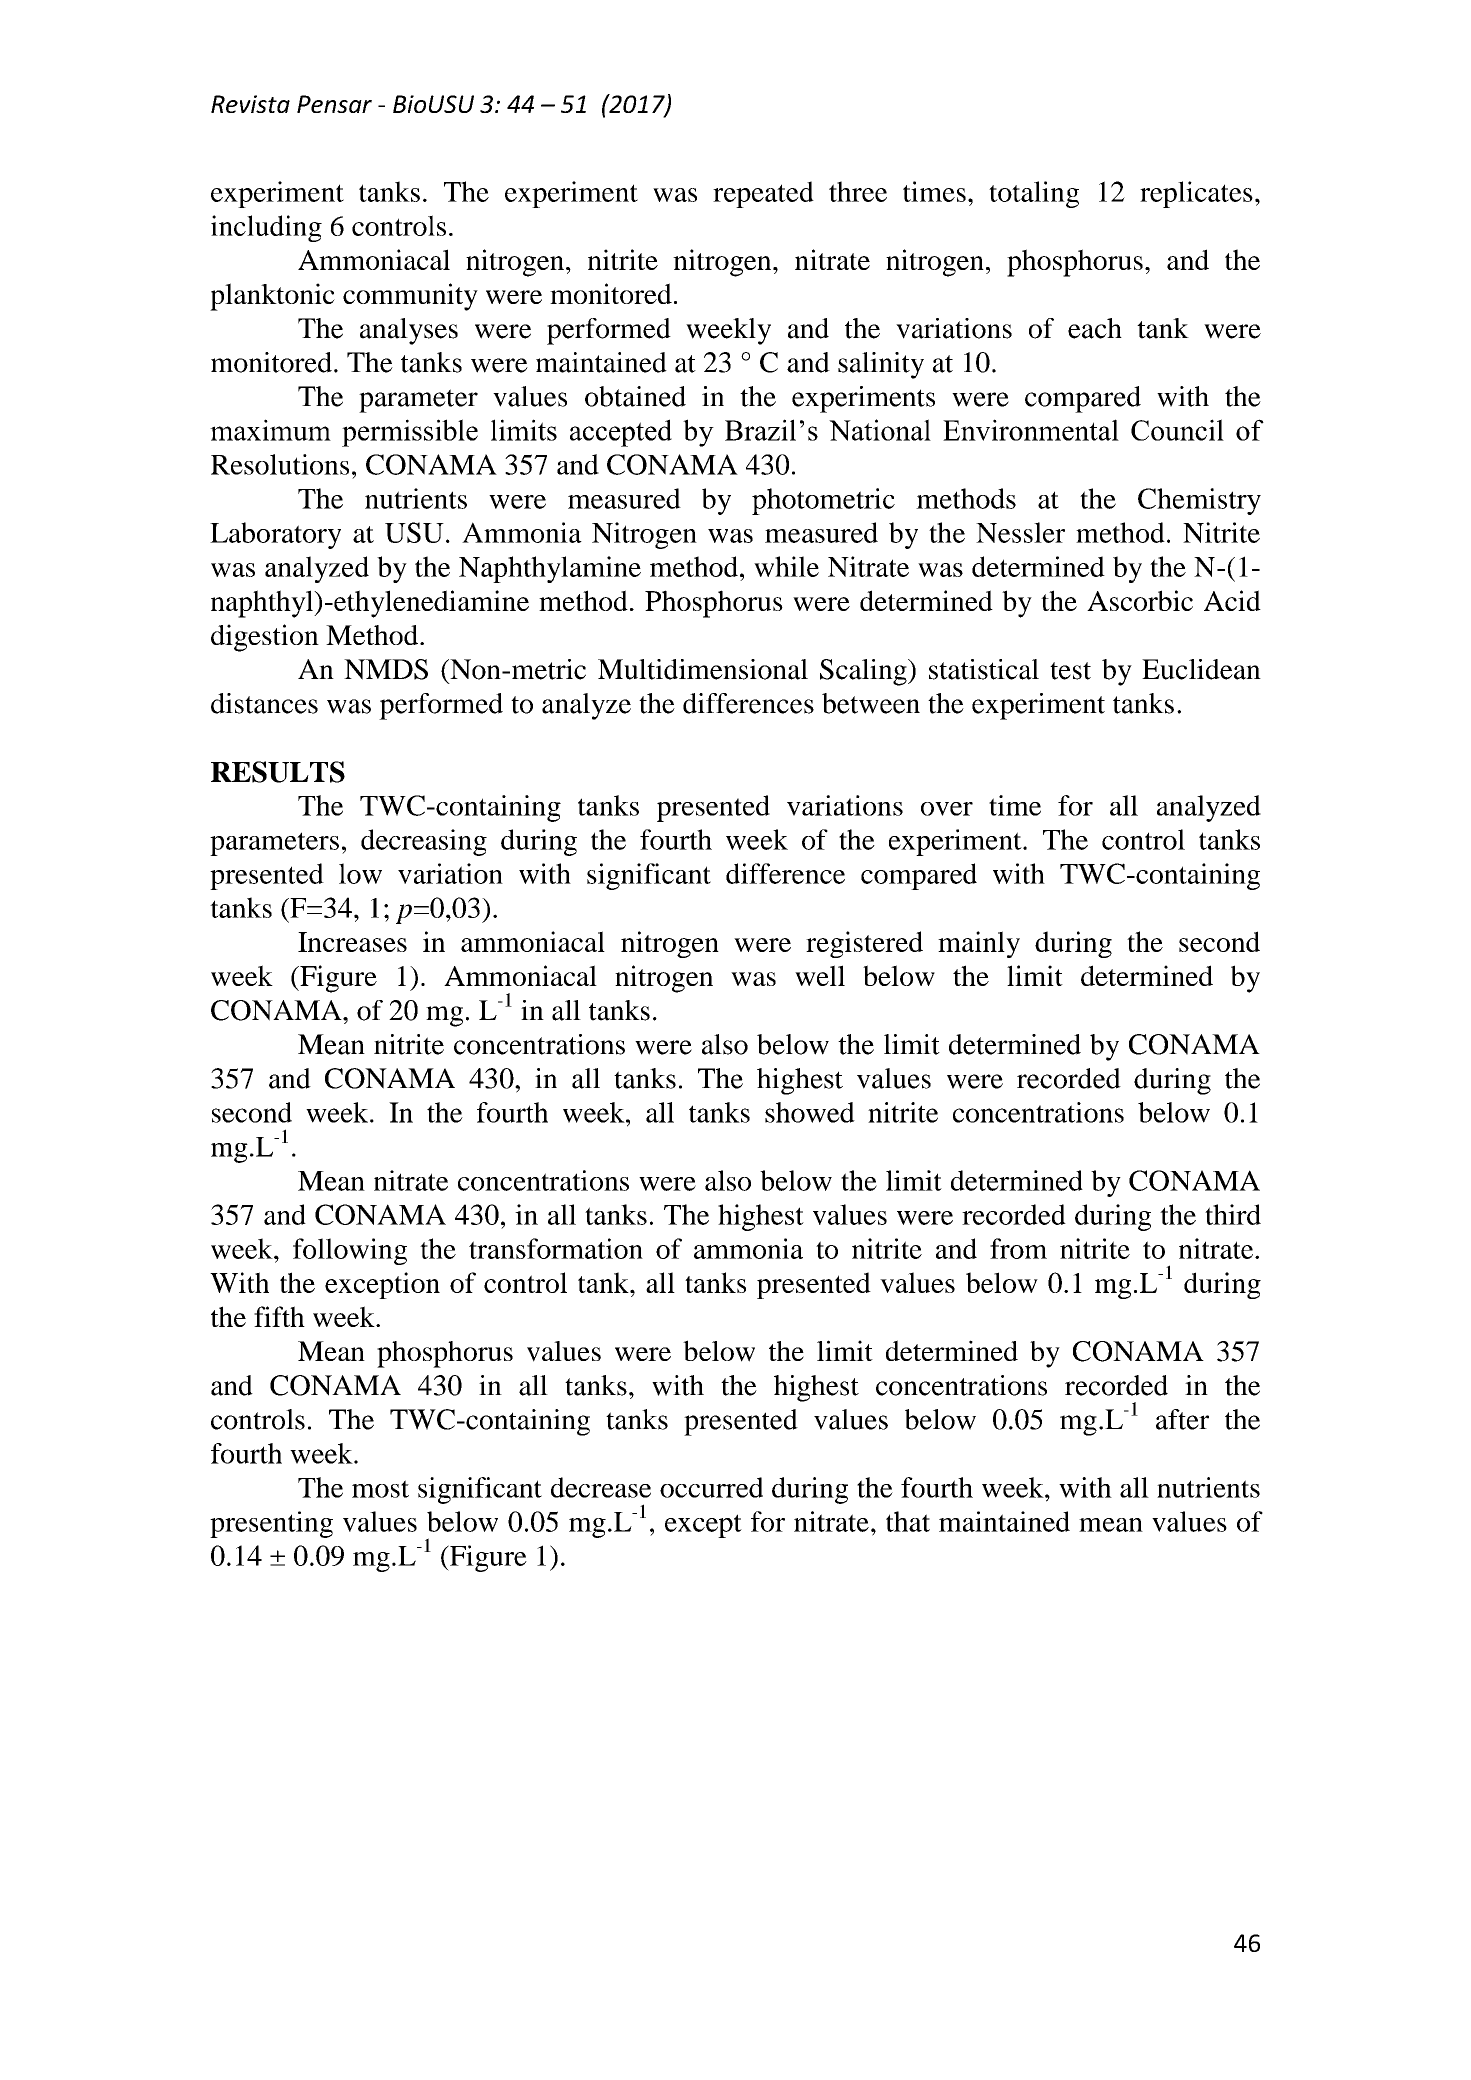  I want to click on repeated, so click(763, 194).
